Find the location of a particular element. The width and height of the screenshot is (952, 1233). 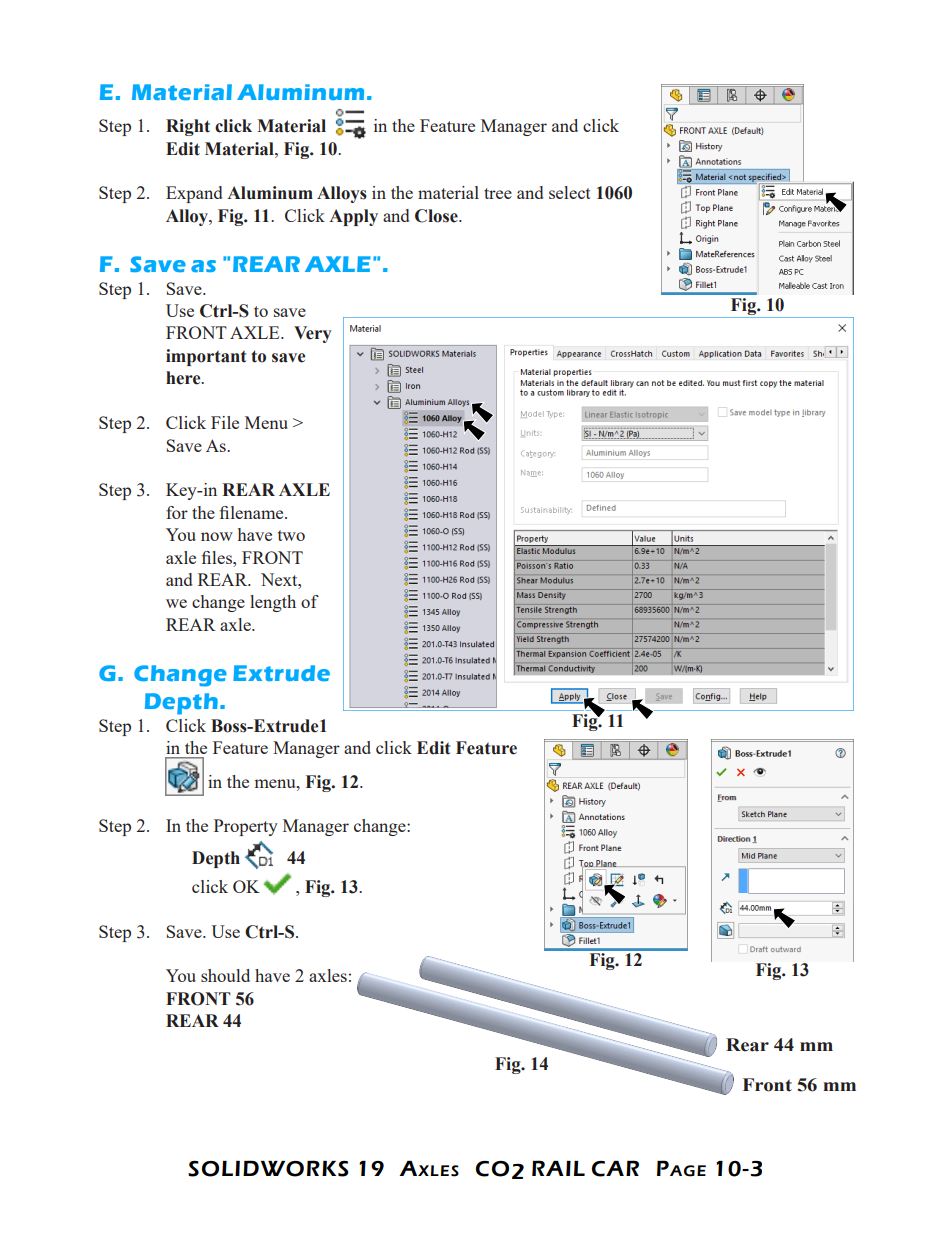

important is located at coordinates (206, 357).
